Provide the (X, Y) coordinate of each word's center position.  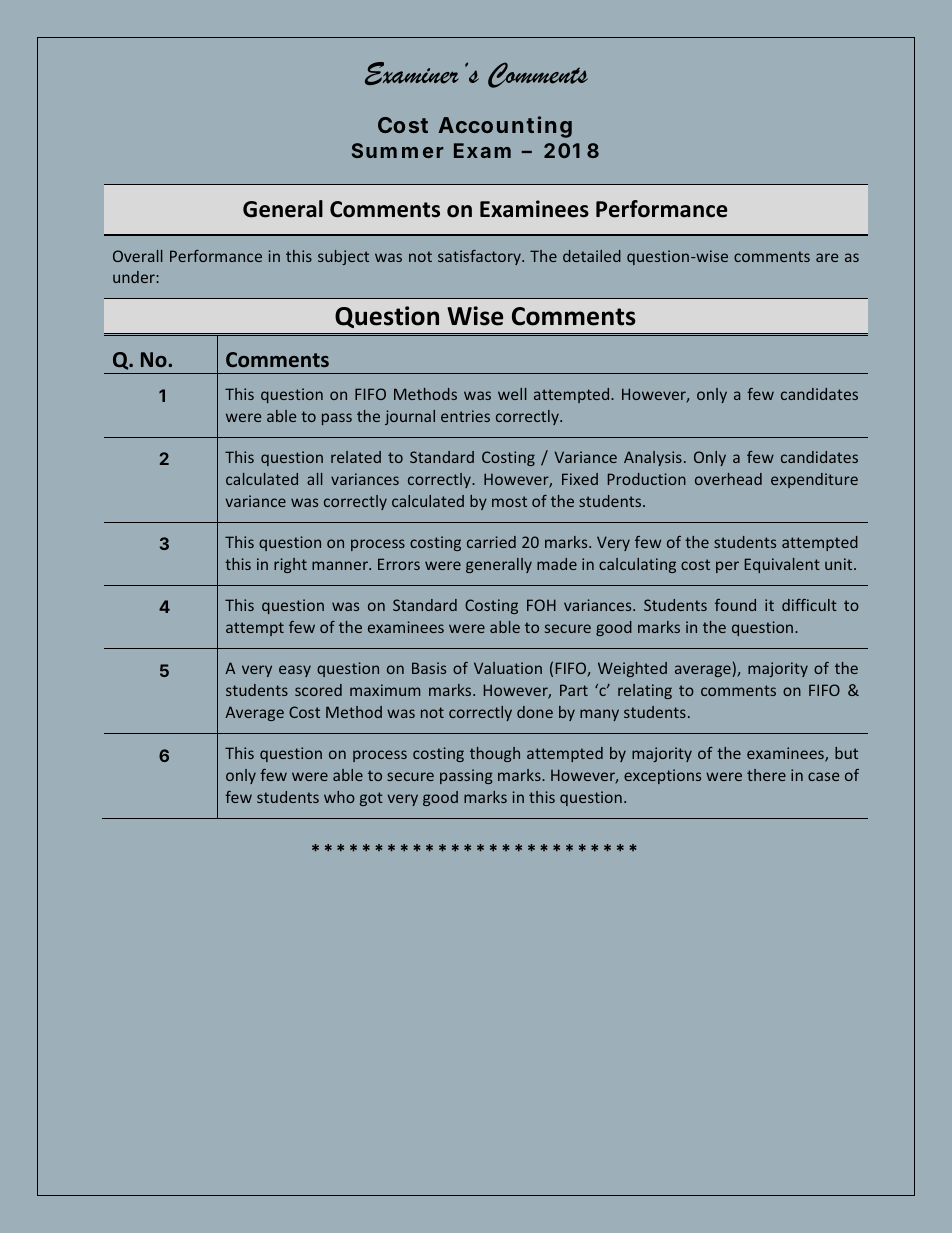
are (827, 257)
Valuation (508, 668)
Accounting (505, 127)
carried (491, 542)
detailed (592, 256)
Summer (398, 150)
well (512, 394)
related (356, 457)
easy (295, 671)
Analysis (653, 458)
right (290, 565)
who (339, 797)
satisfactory (480, 257)
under (135, 277)
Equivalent (782, 565)
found (735, 605)
